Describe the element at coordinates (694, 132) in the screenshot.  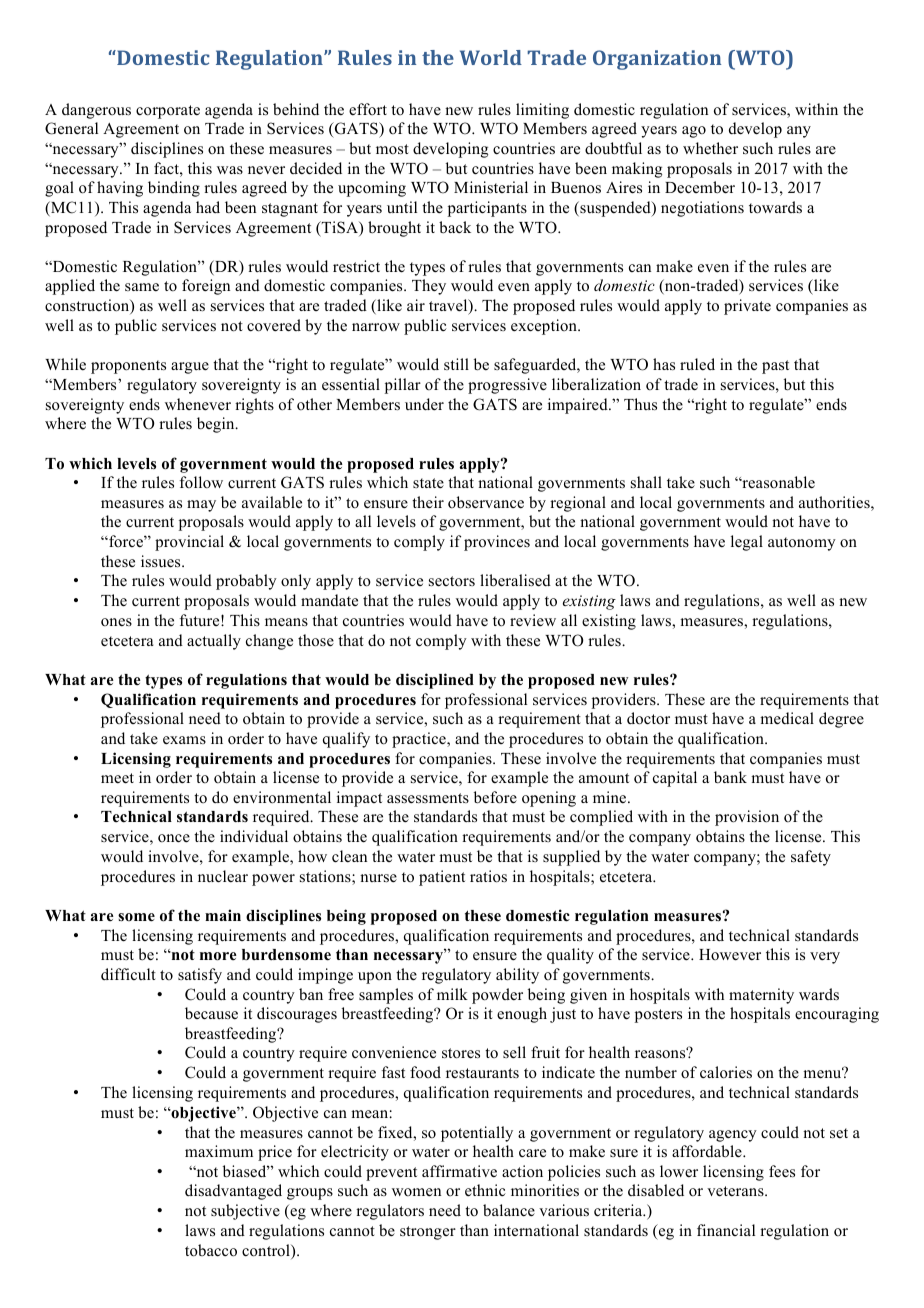
I see `ago` at that location.
